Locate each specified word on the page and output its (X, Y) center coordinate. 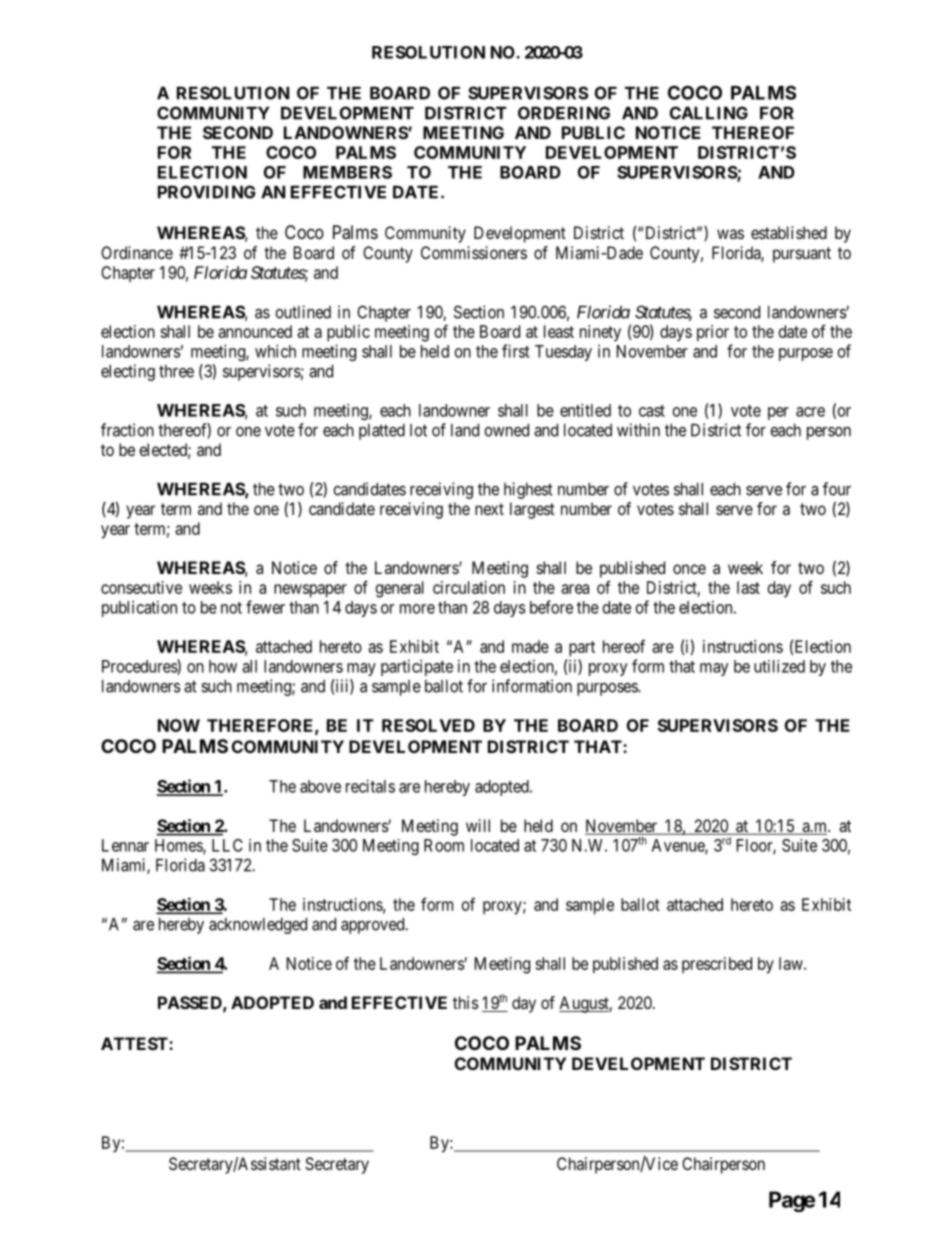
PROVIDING (207, 192)
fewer (265, 607)
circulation (469, 587)
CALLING (709, 113)
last (748, 587)
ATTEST (135, 1043)
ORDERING (564, 113)
